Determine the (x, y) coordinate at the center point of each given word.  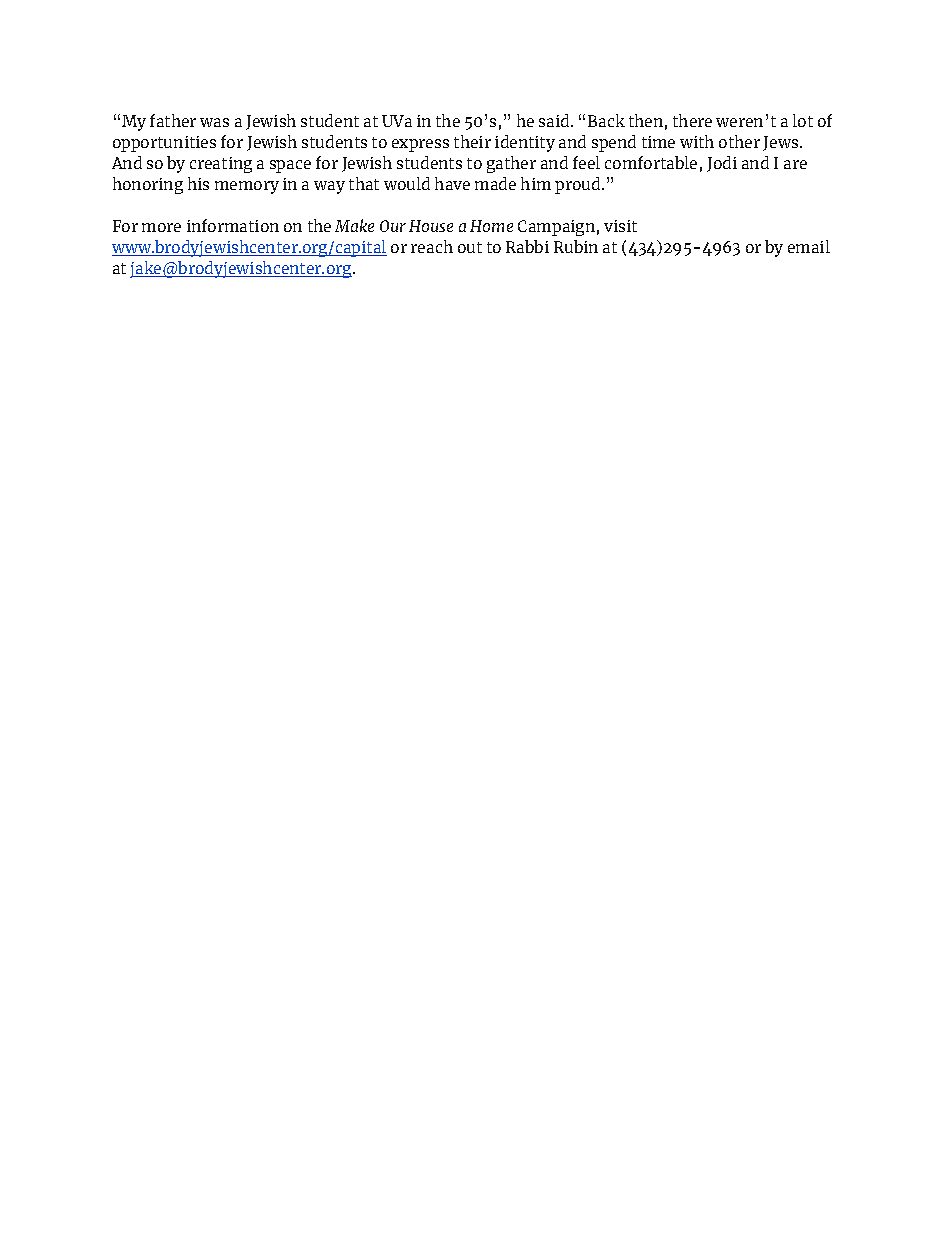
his (198, 183)
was (214, 122)
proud (579, 185)
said (555, 120)
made (495, 183)
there (692, 120)
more (161, 227)
